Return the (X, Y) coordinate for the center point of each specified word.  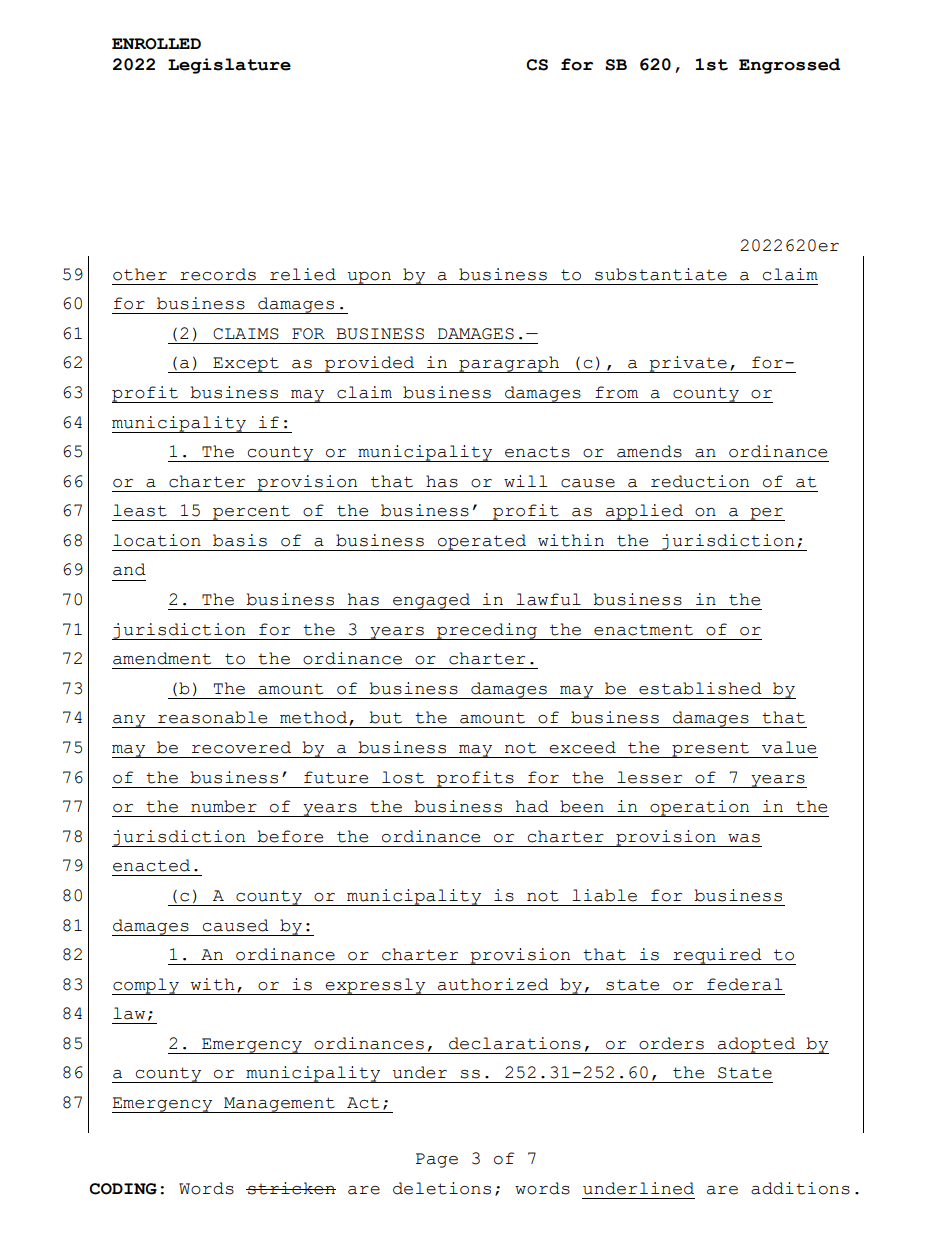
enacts (537, 452)
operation (700, 808)
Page (437, 1160)
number (224, 806)
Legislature (229, 66)
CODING (123, 1189)
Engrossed (789, 66)
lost (403, 777)
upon (369, 278)
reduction (700, 481)
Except (246, 365)
